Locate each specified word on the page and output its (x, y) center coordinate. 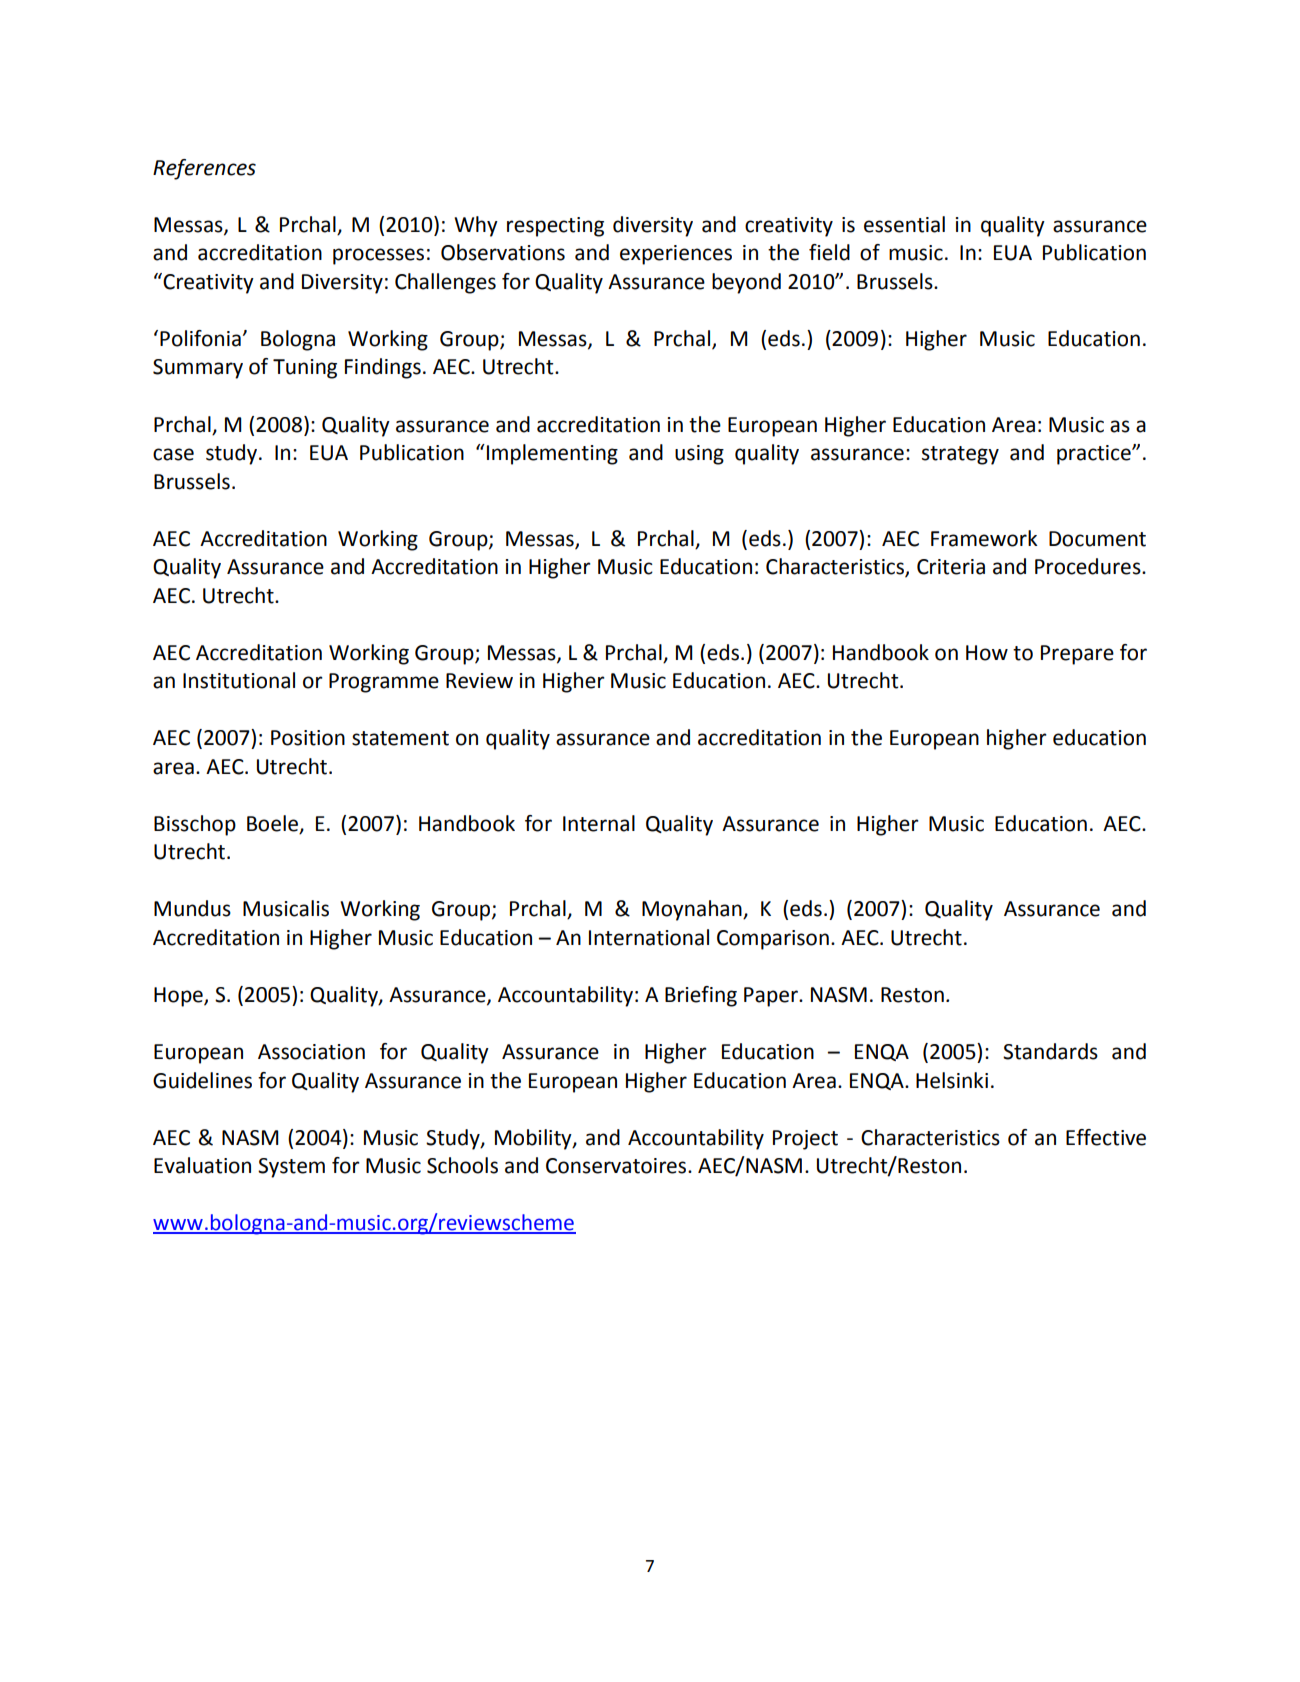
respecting (555, 227)
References (204, 169)
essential (904, 224)
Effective (1106, 1137)
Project (805, 1140)
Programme (384, 683)
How (987, 653)
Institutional (239, 680)
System (291, 1168)
